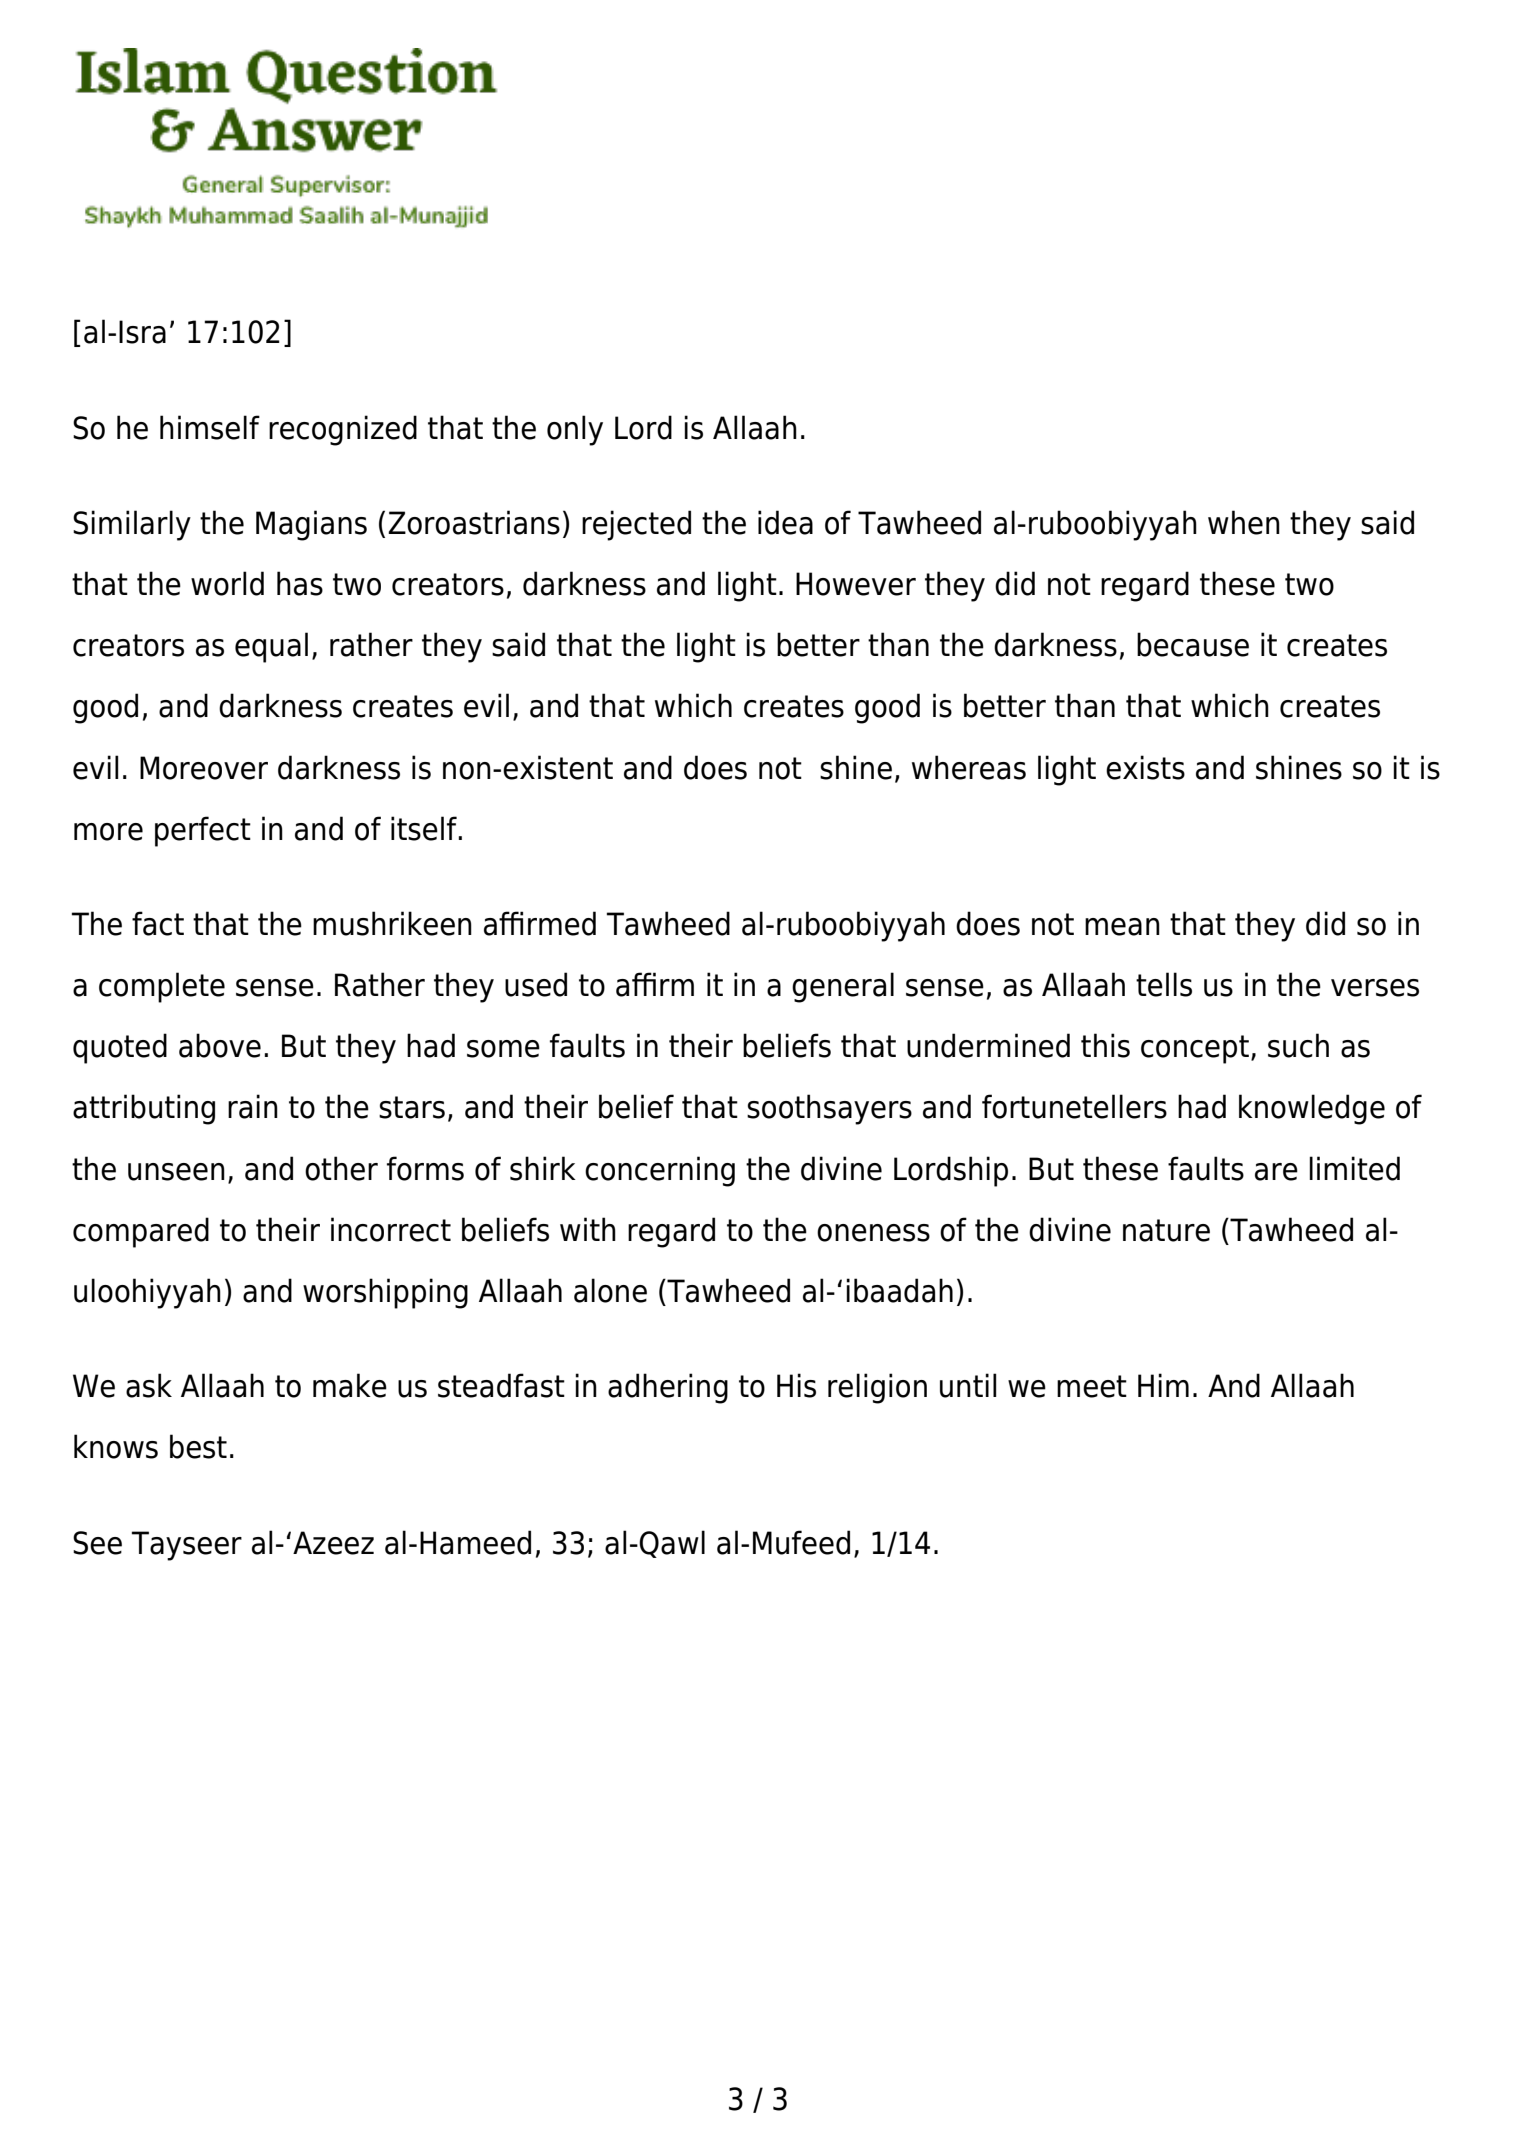 Image resolution: width=1516 pixels, height=2144 pixels. Describe the element at coordinates (969, 767) in the image. I see `whereas` at that location.
